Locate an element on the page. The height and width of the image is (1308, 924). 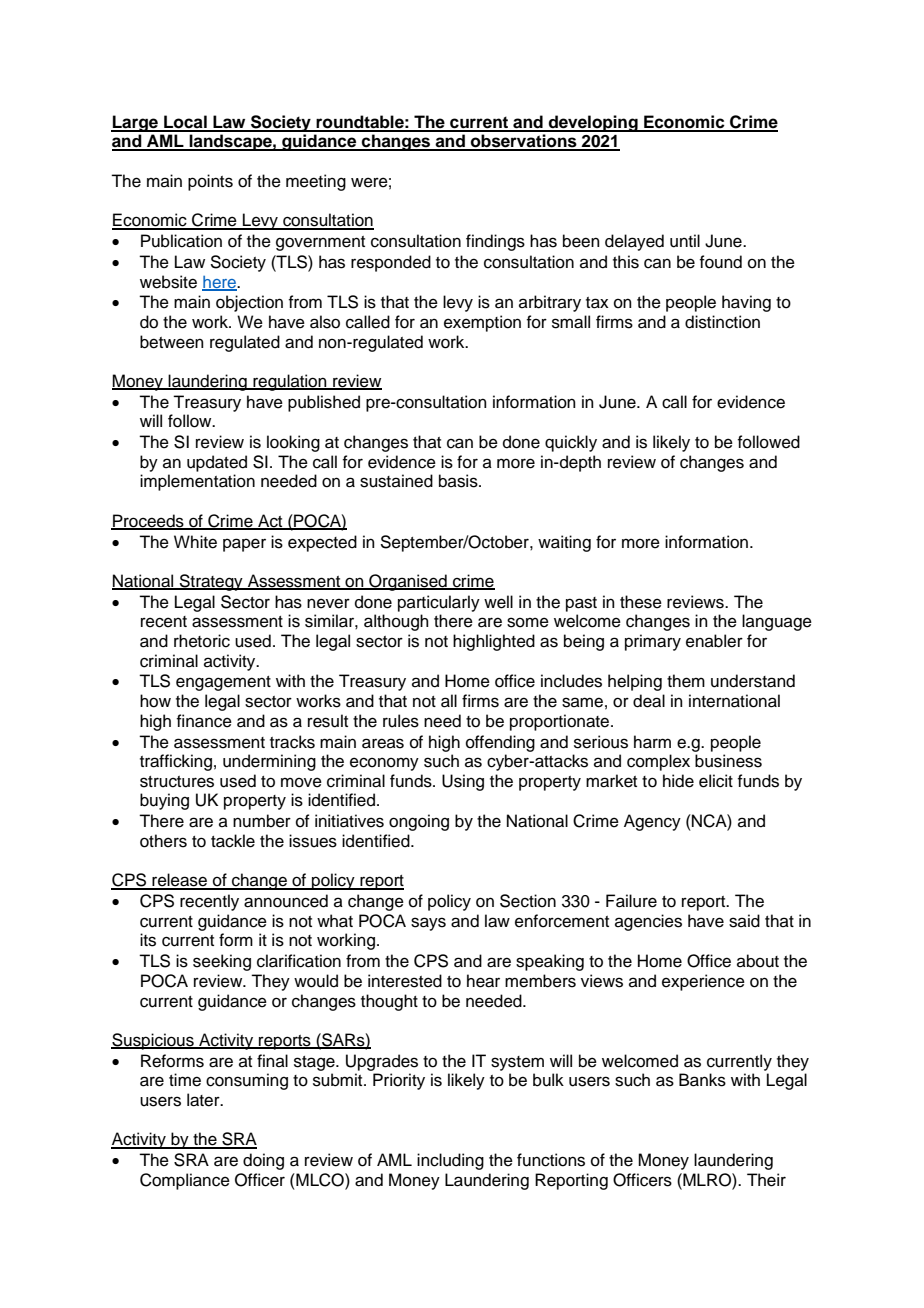
Compliance is located at coordinates (185, 1181).
